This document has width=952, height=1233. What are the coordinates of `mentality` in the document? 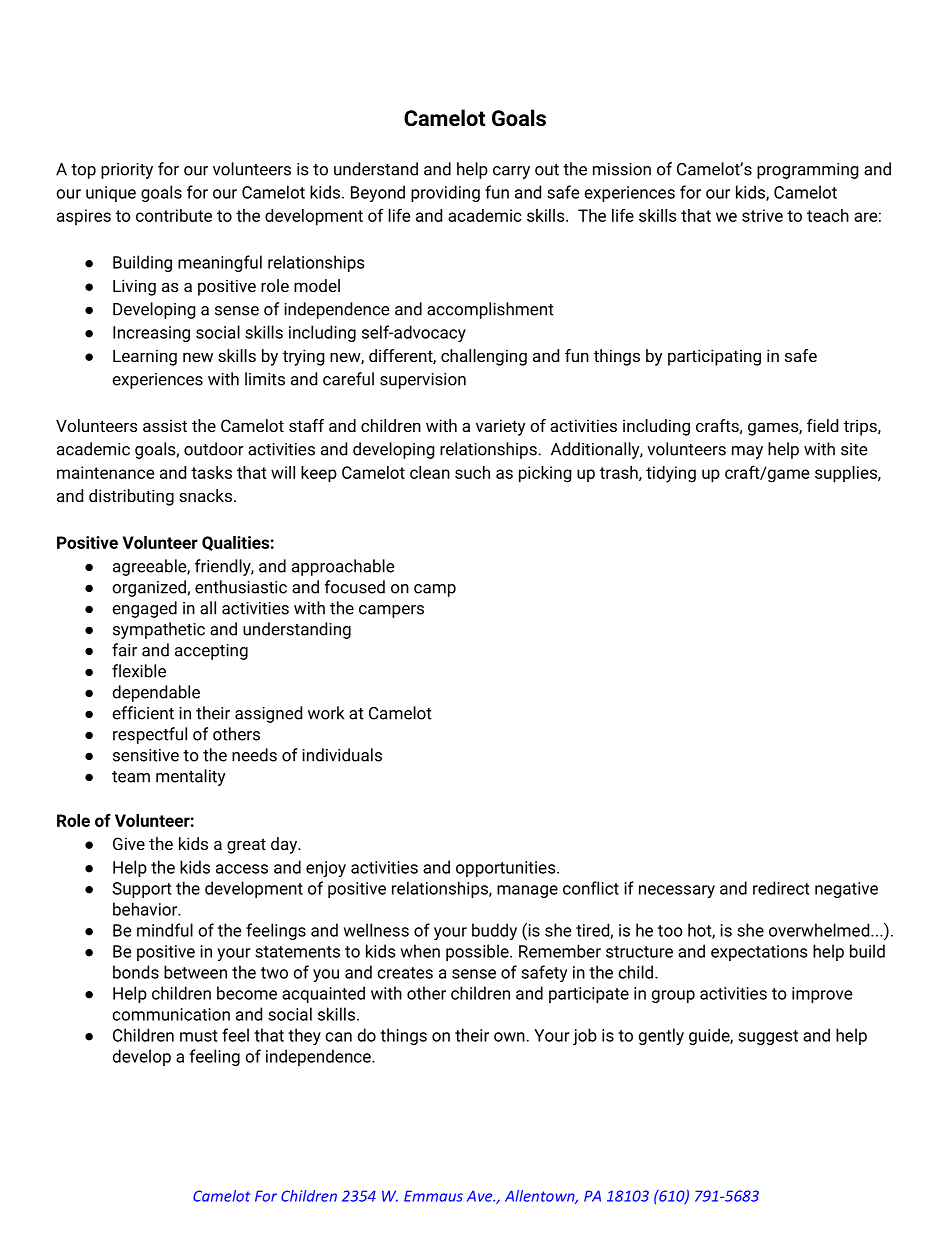 It's located at (191, 777).
